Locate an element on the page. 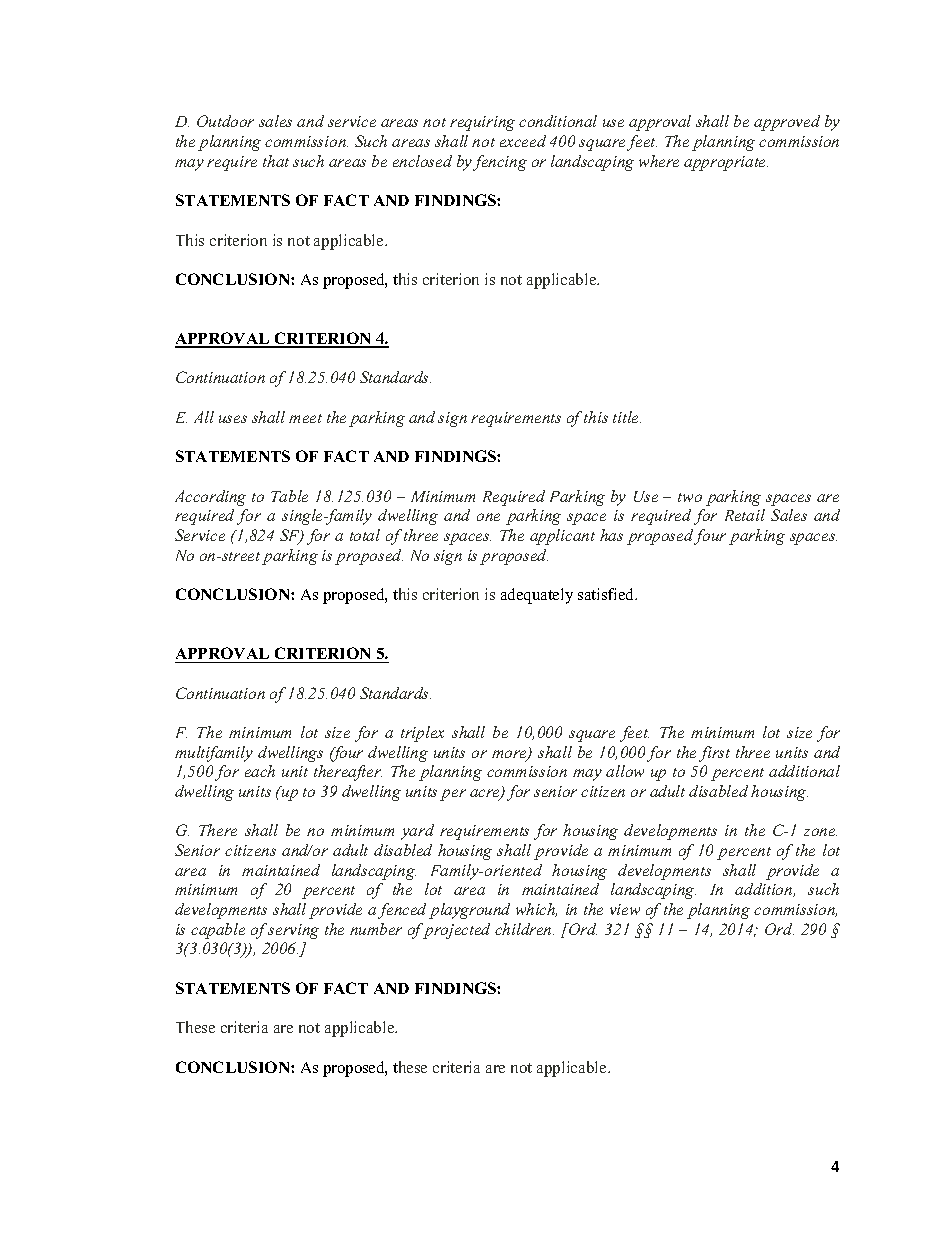 This document has height=1233, width=952. Retail is located at coordinates (745, 515).
